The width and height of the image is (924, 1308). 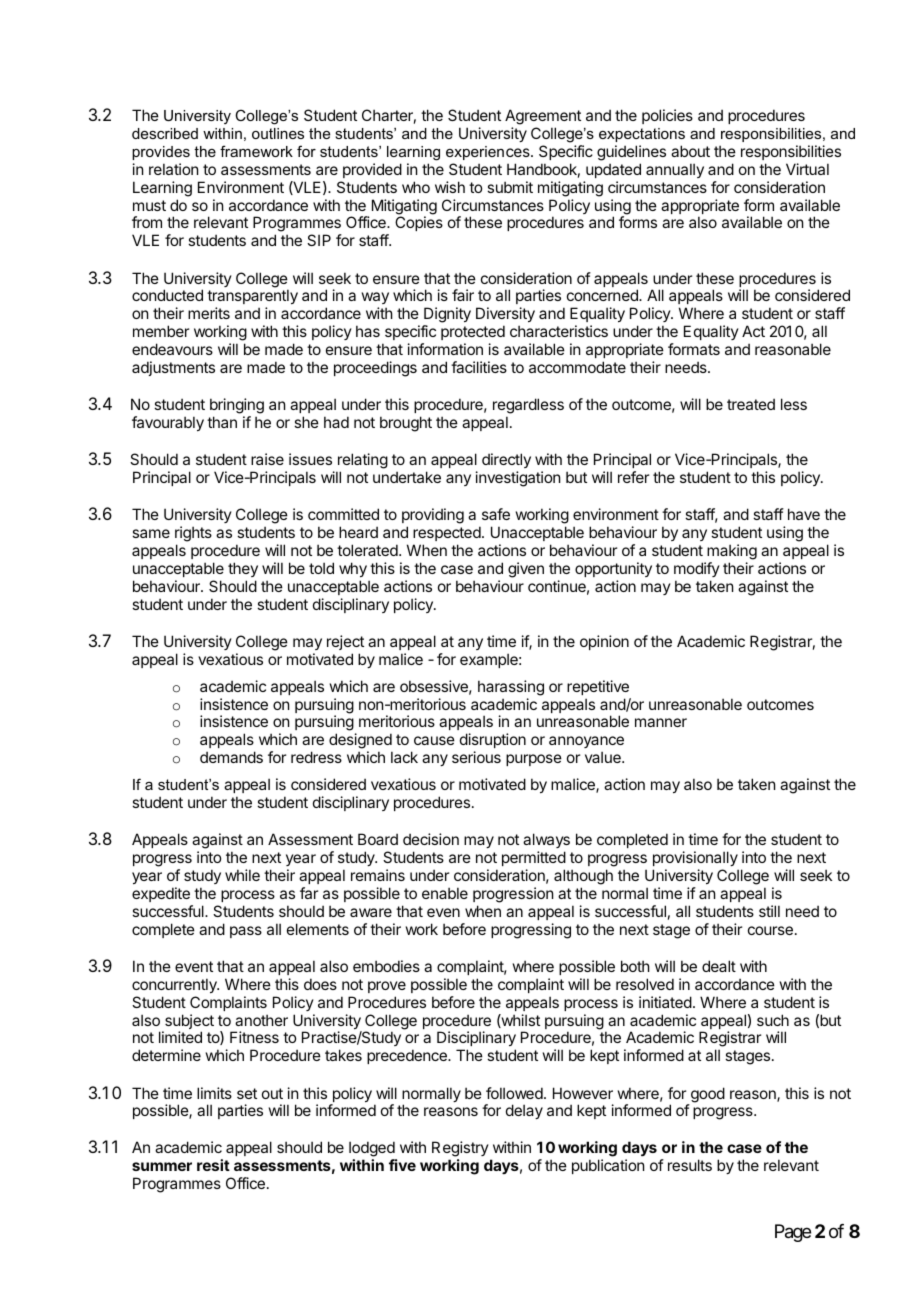 What do you see at coordinates (479, 367) in the image?
I see `facilities` at bounding box center [479, 367].
